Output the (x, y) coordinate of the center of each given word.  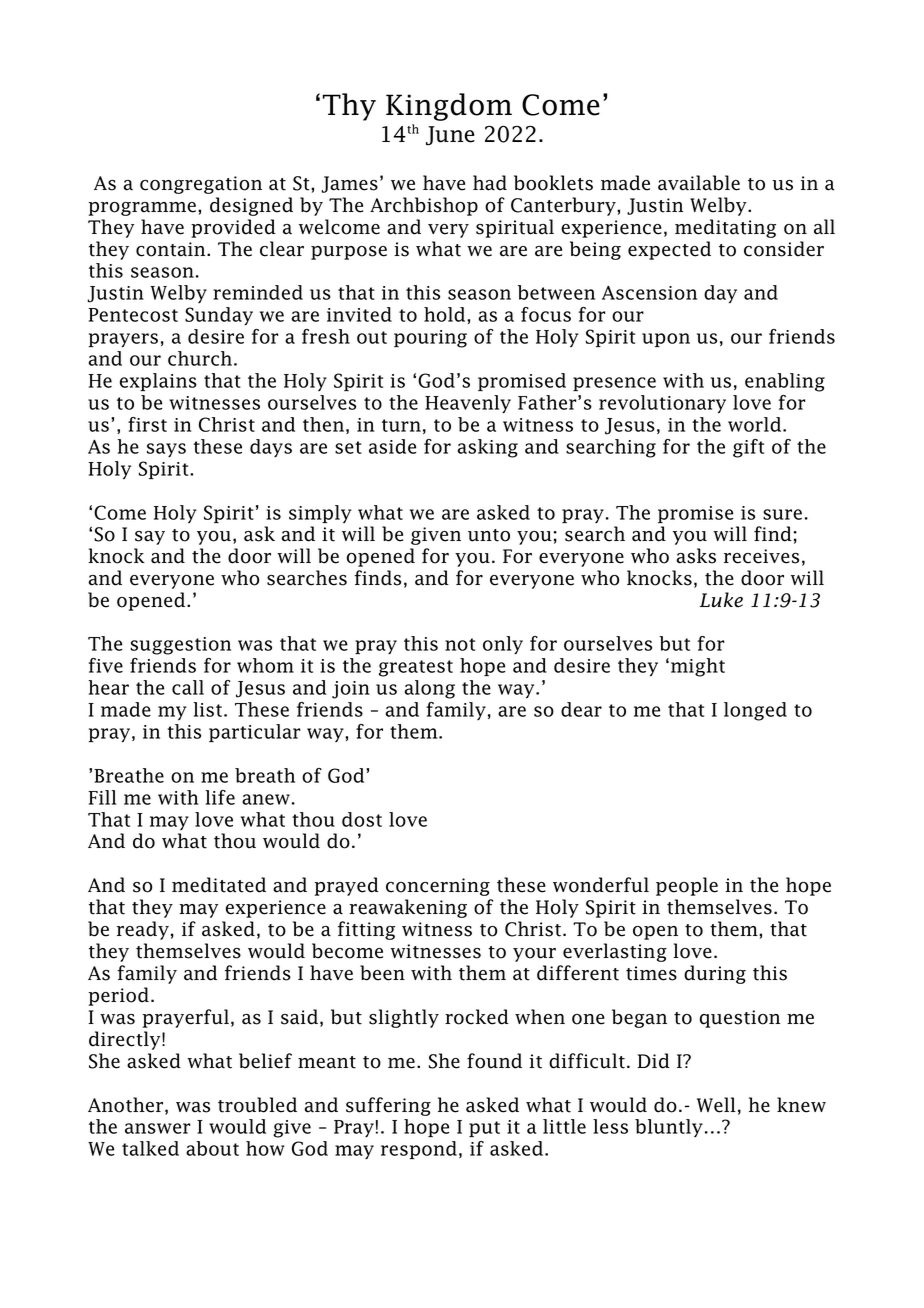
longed (755, 711)
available (699, 183)
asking (488, 448)
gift (748, 448)
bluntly (669, 1128)
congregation (201, 185)
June (450, 135)
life (220, 797)
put (484, 1129)
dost (362, 819)
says (166, 450)
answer (157, 1128)
